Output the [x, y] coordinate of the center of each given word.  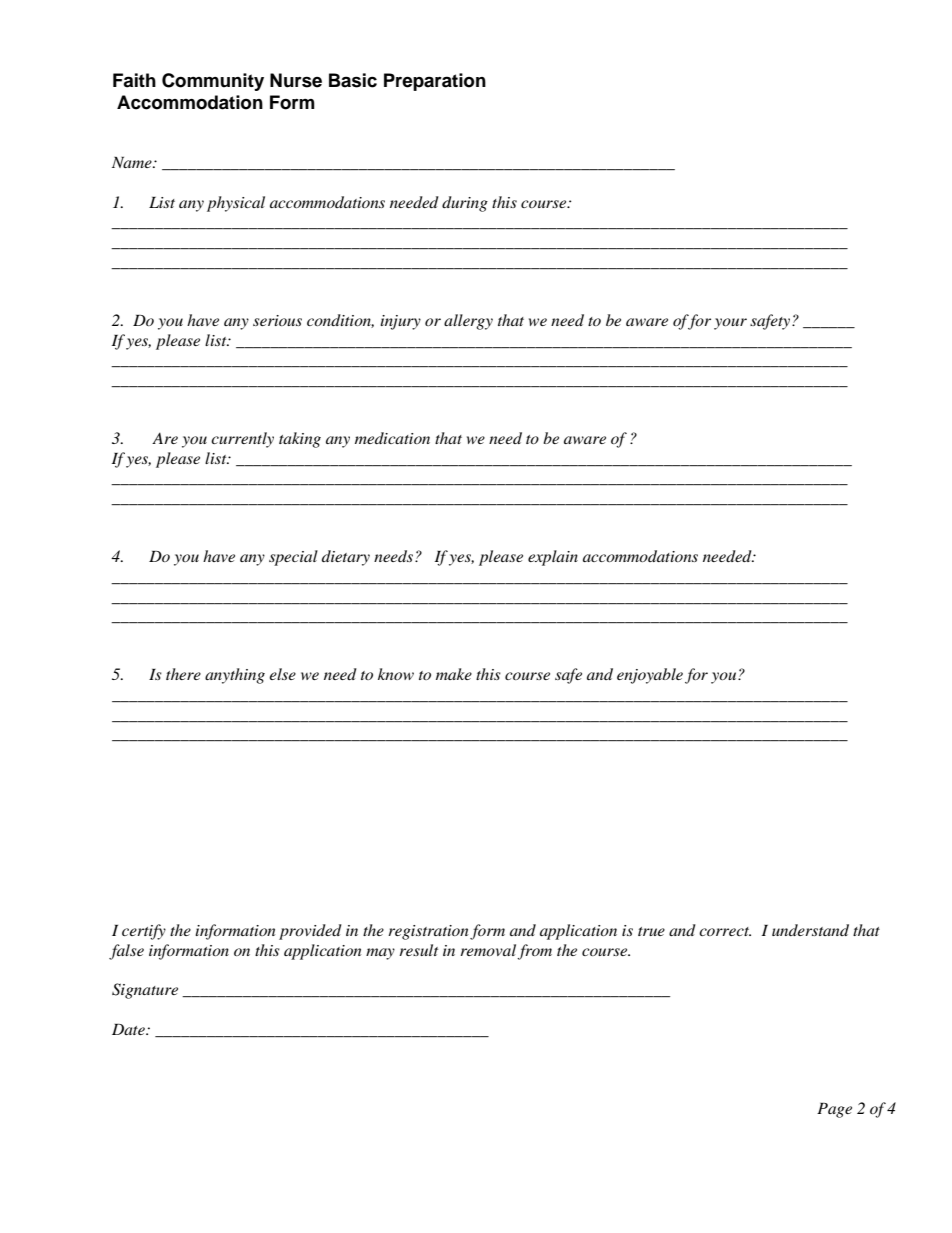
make [454, 674]
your [730, 324]
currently [242, 440]
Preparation [435, 82]
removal [488, 950]
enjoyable [650, 676]
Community [213, 82]
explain [553, 558]
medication [392, 438]
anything [235, 676]
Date [129, 1029]
